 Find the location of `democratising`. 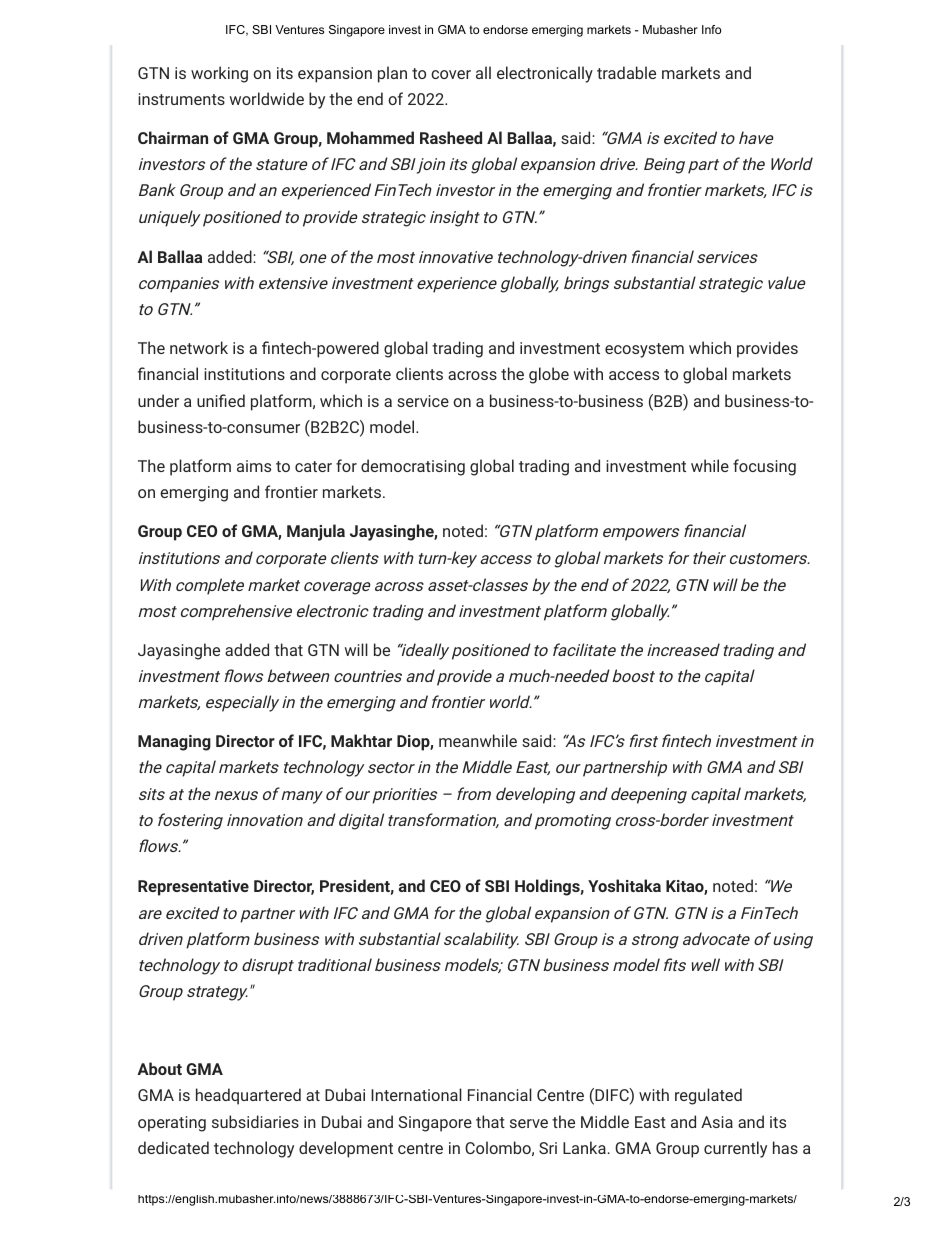

democratising is located at coordinates (413, 467).
